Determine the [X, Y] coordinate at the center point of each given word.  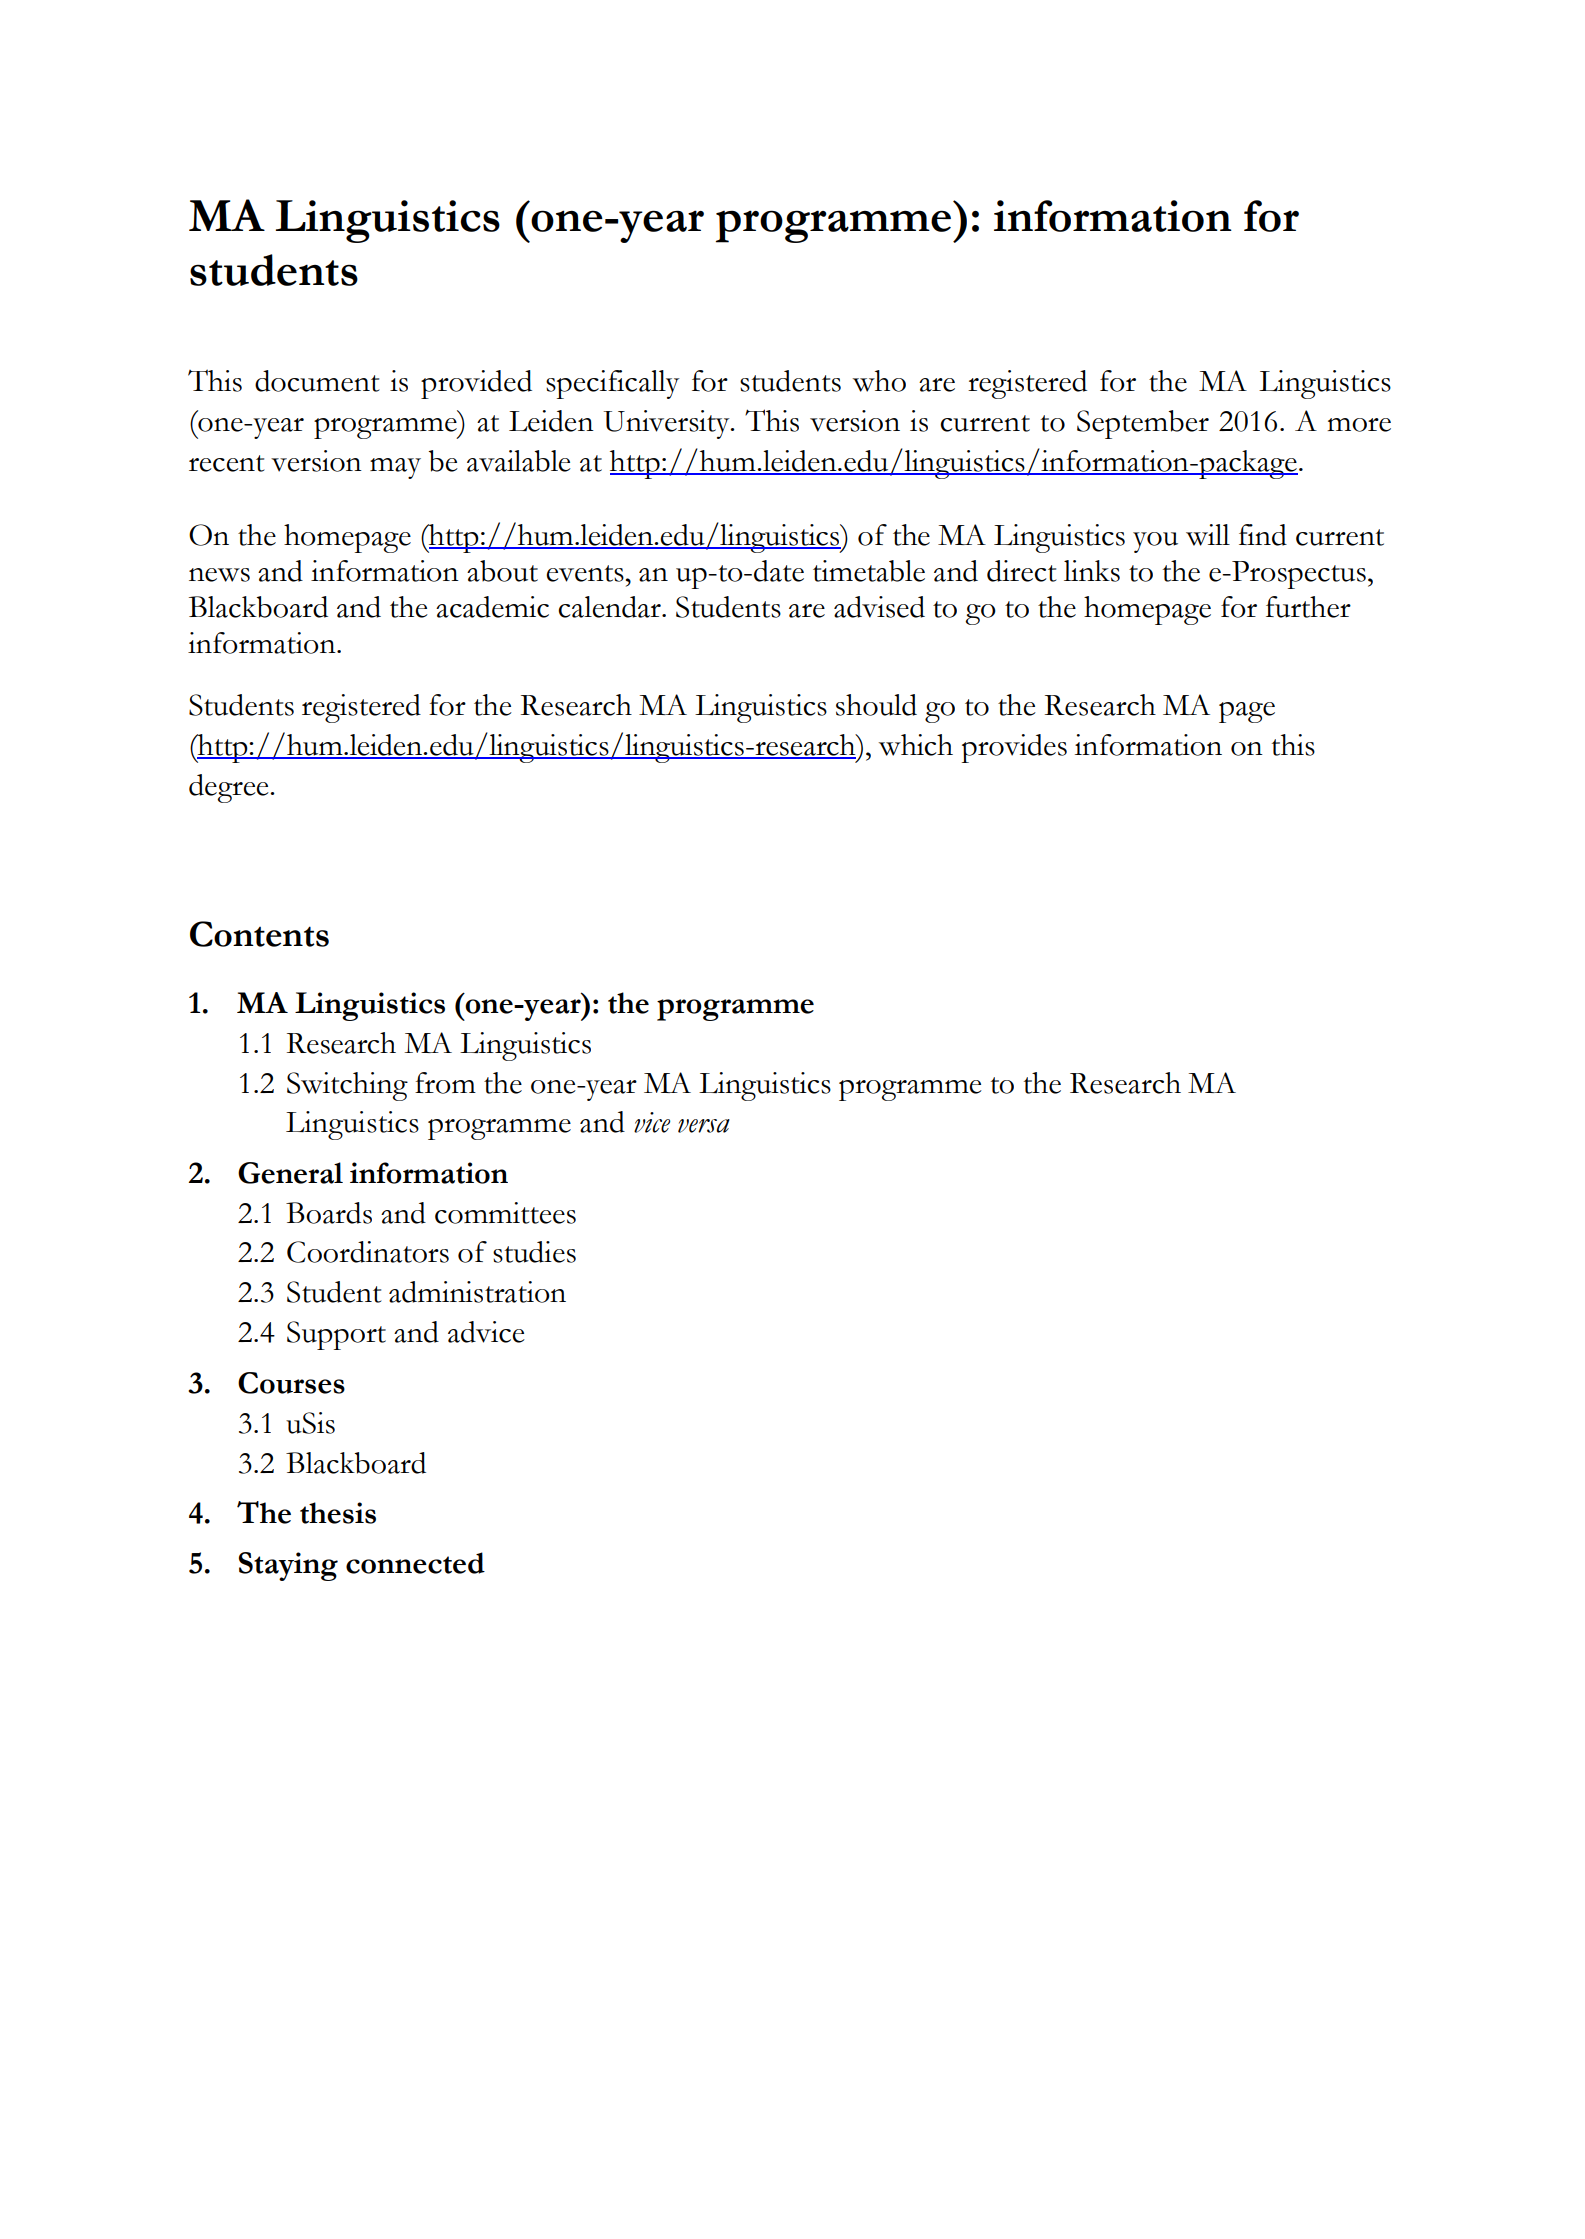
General [290, 1173]
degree [230, 788]
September [1143, 424]
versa [704, 1126]
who [879, 381]
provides [1014, 748]
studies [534, 1252]
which [916, 745]
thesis [338, 1513]
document [317, 381]
